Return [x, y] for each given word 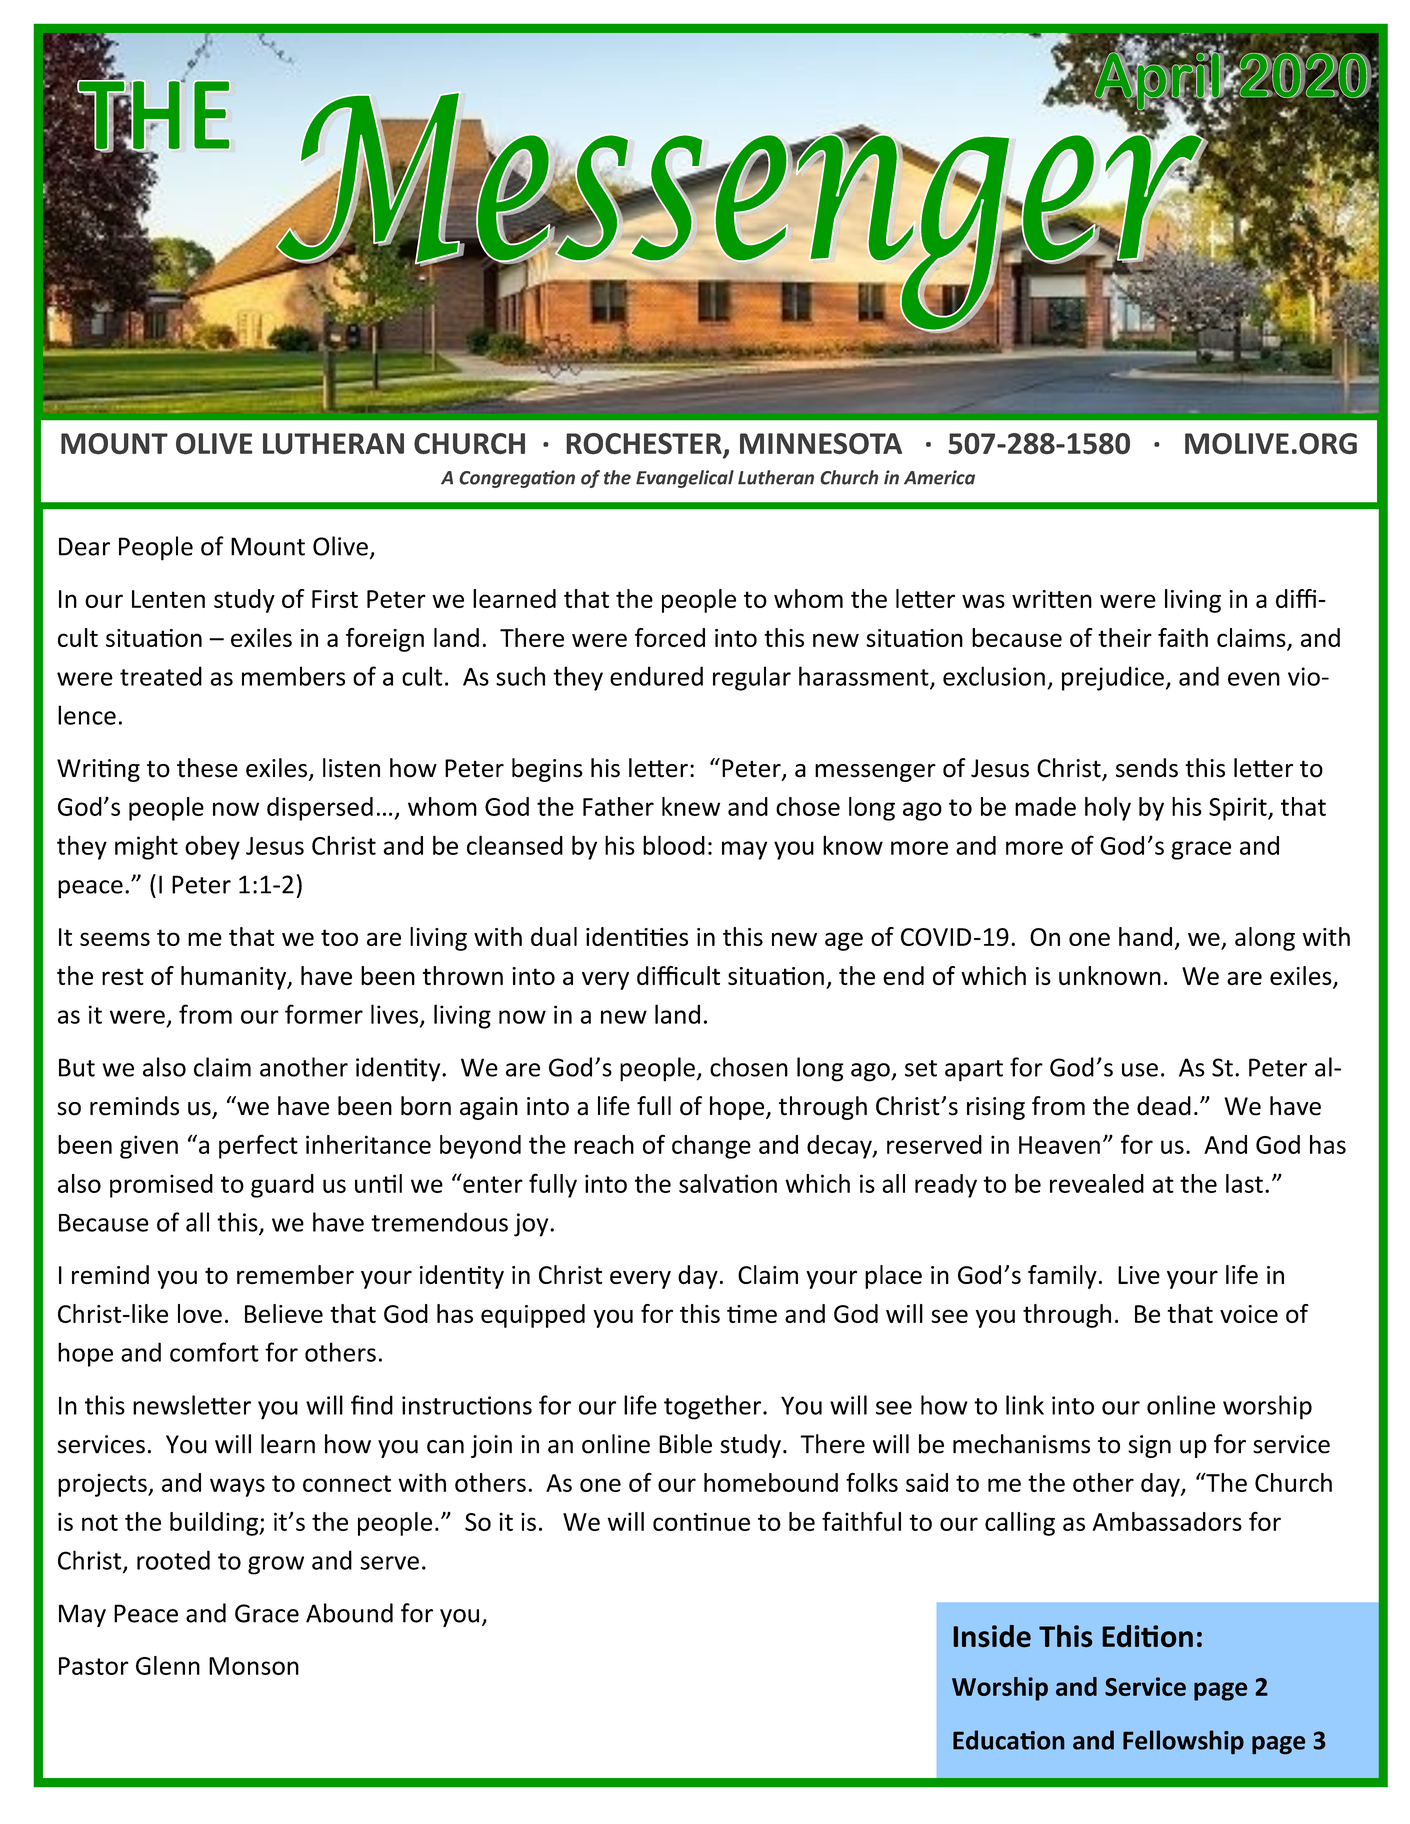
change [711, 1147]
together [714, 1407]
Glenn [168, 1665]
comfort [214, 1352]
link [1025, 1405]
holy [1108, 809]
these [207, 768]
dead [1164, 1106]
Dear [84, 546]
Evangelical [685, 479]
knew [691, 806]
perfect [258, 1146]
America [939, 477]
